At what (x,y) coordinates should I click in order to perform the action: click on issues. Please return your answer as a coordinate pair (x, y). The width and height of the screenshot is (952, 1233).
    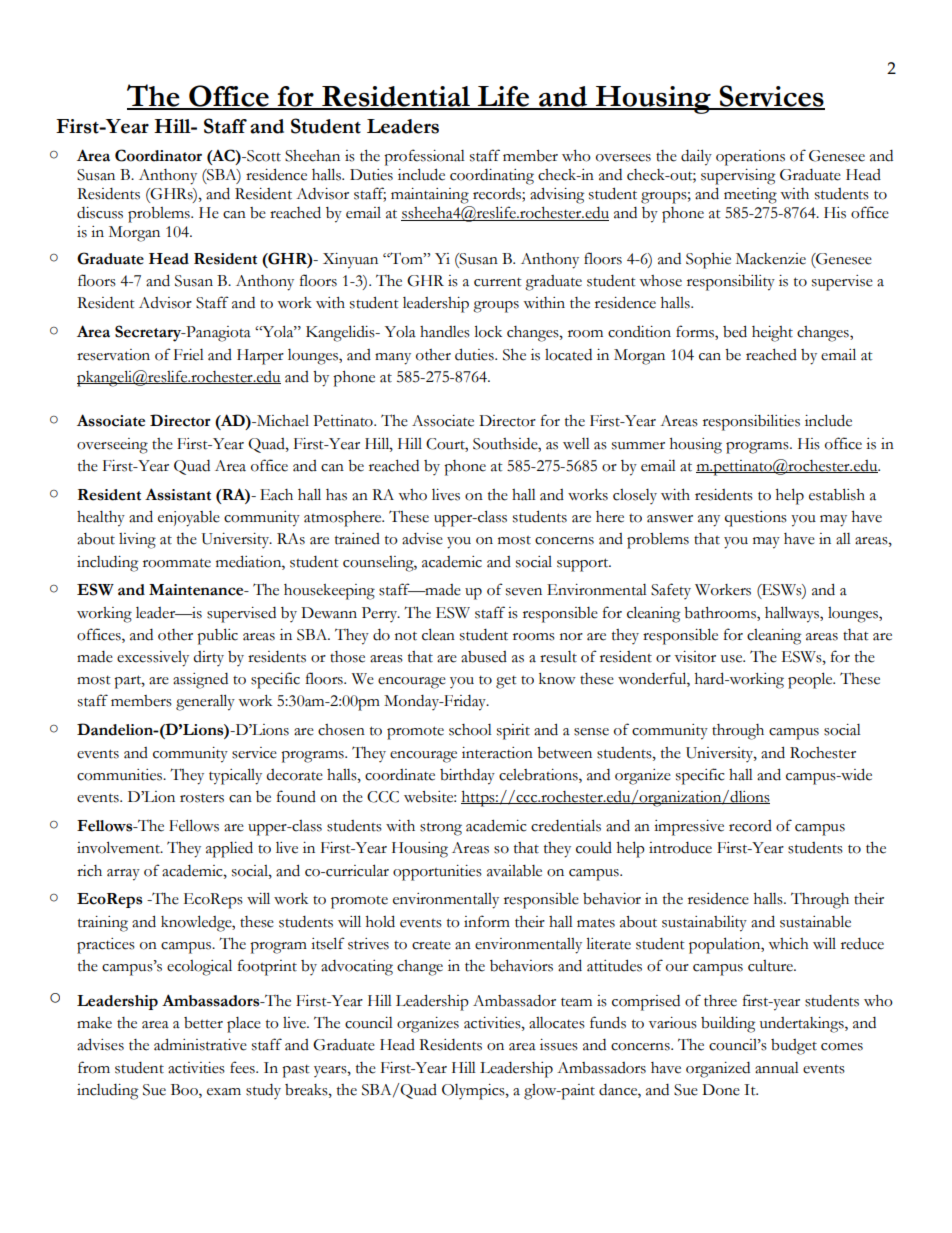
    Looking at the image, I should click on (559, 1045).
